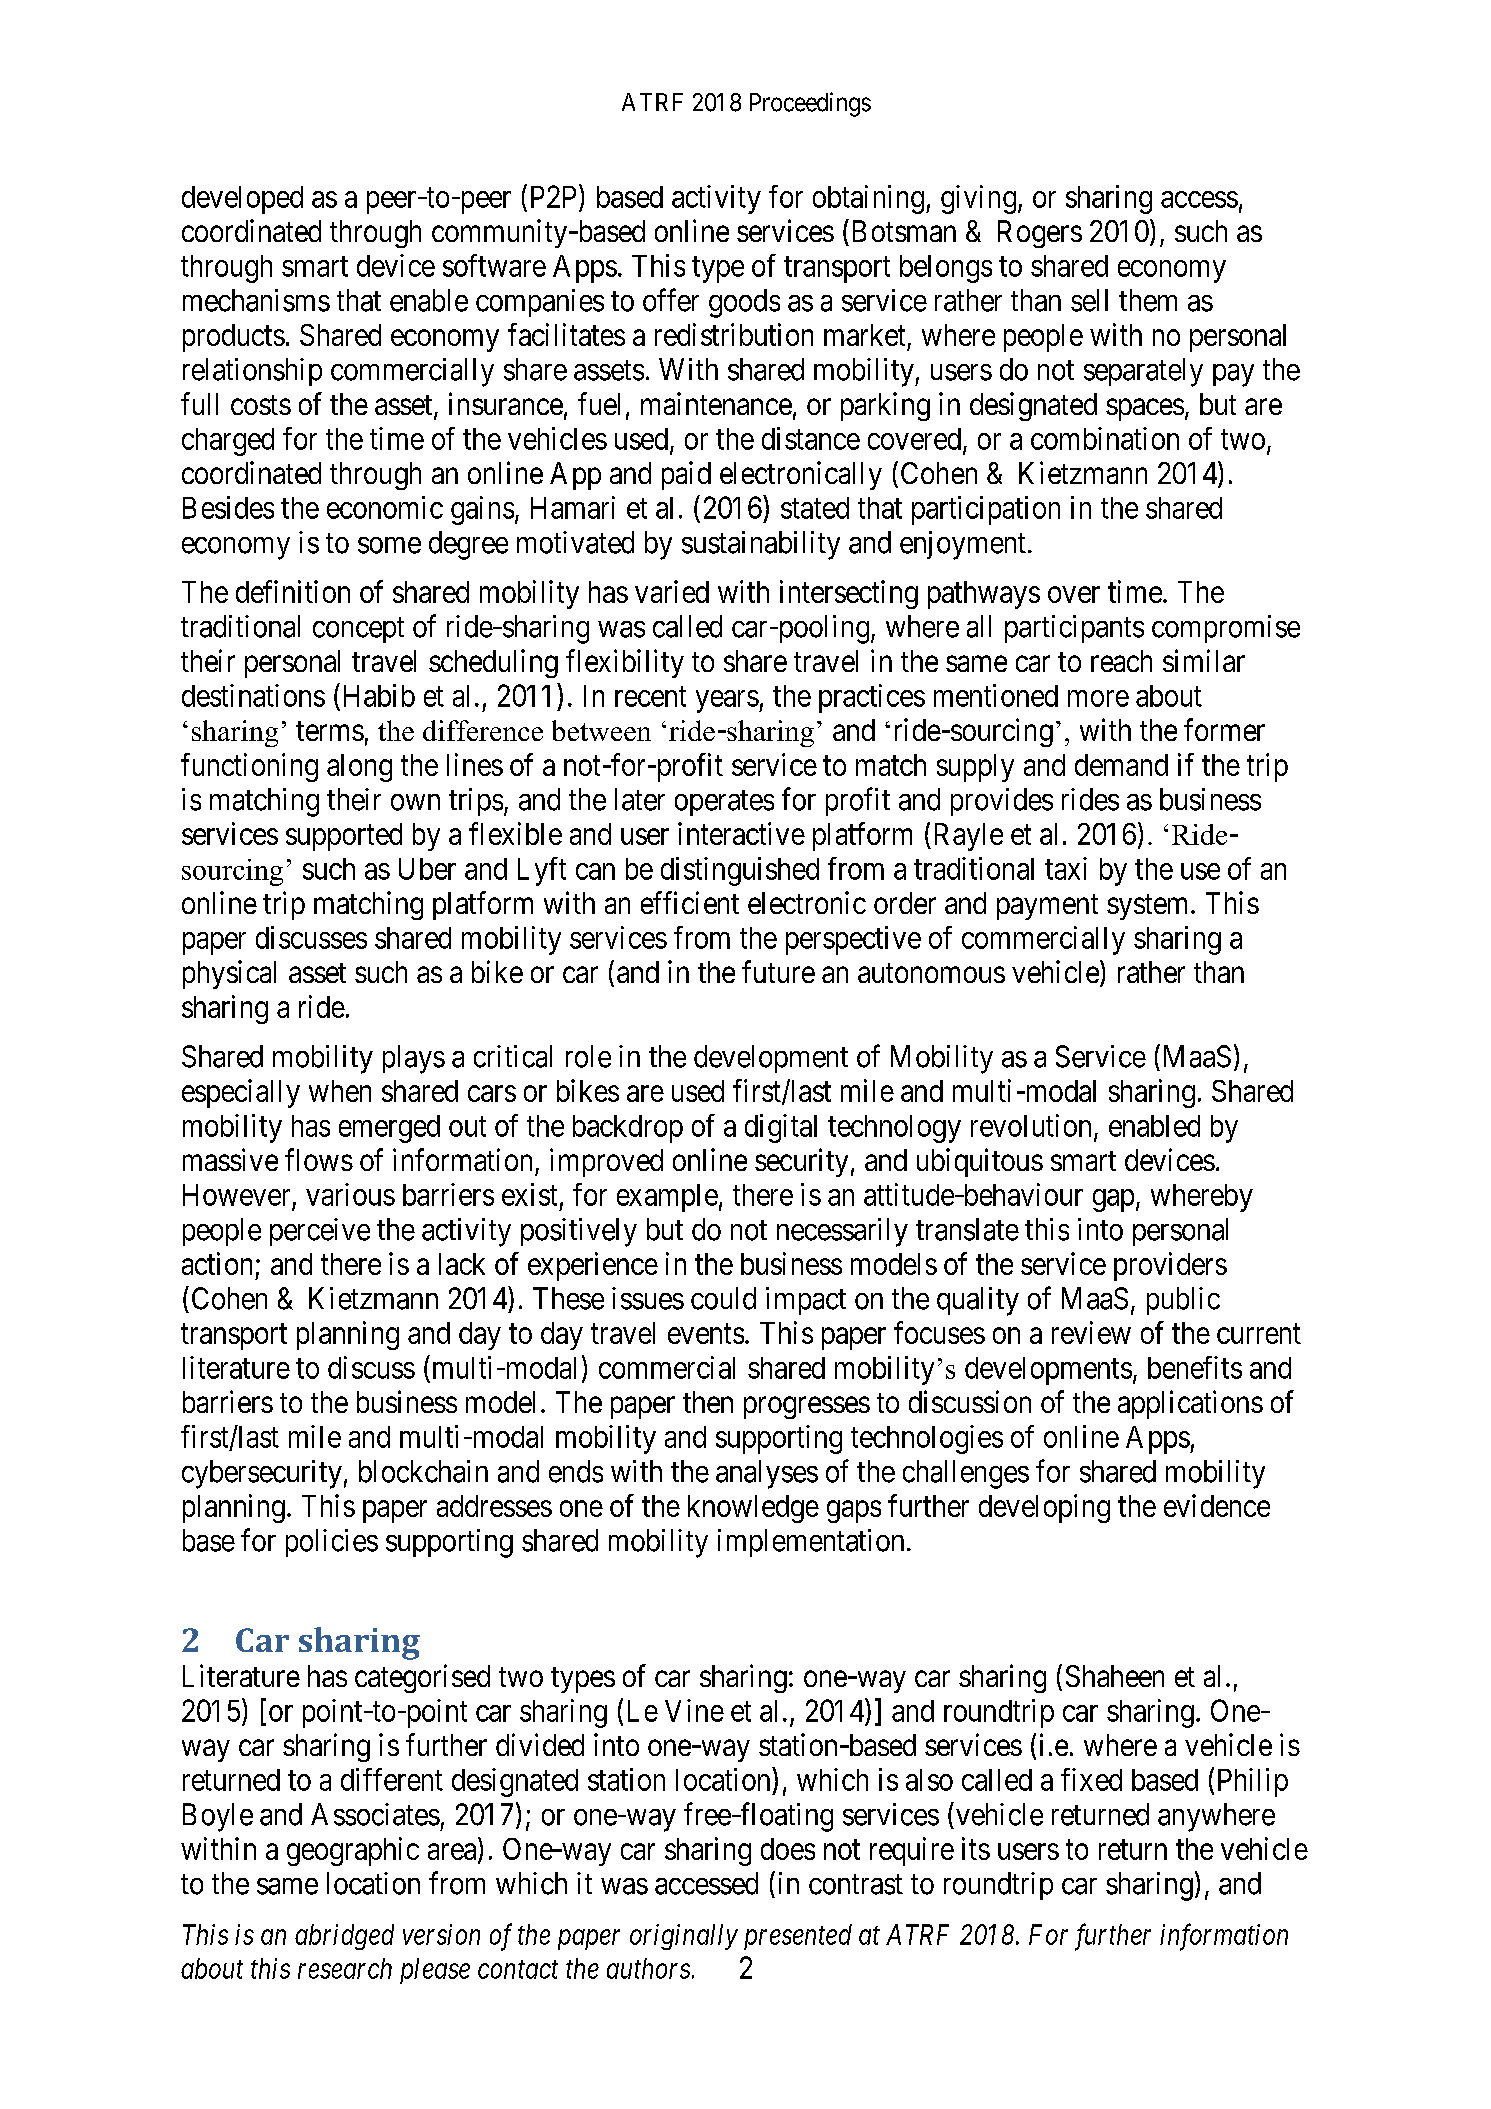 Image resolution: width=1491 pixels, height=2109 pixels. What do you see at coordinates (1091, 1332) in the screenshot?
I see `review` at bounding box center [1091, 1332].
